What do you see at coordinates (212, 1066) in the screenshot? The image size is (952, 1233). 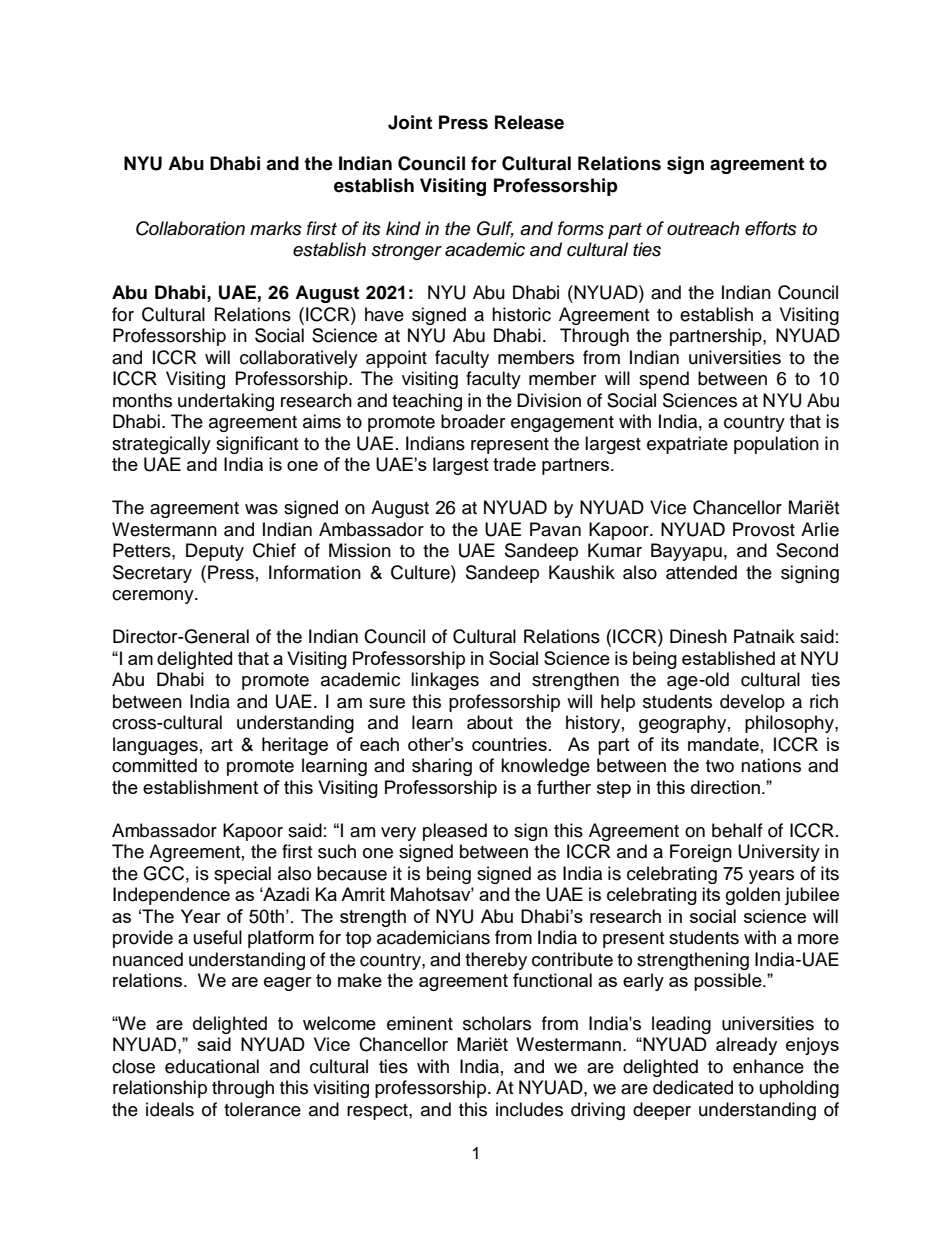 I see `educational` at bounding box center [212, 1066].
